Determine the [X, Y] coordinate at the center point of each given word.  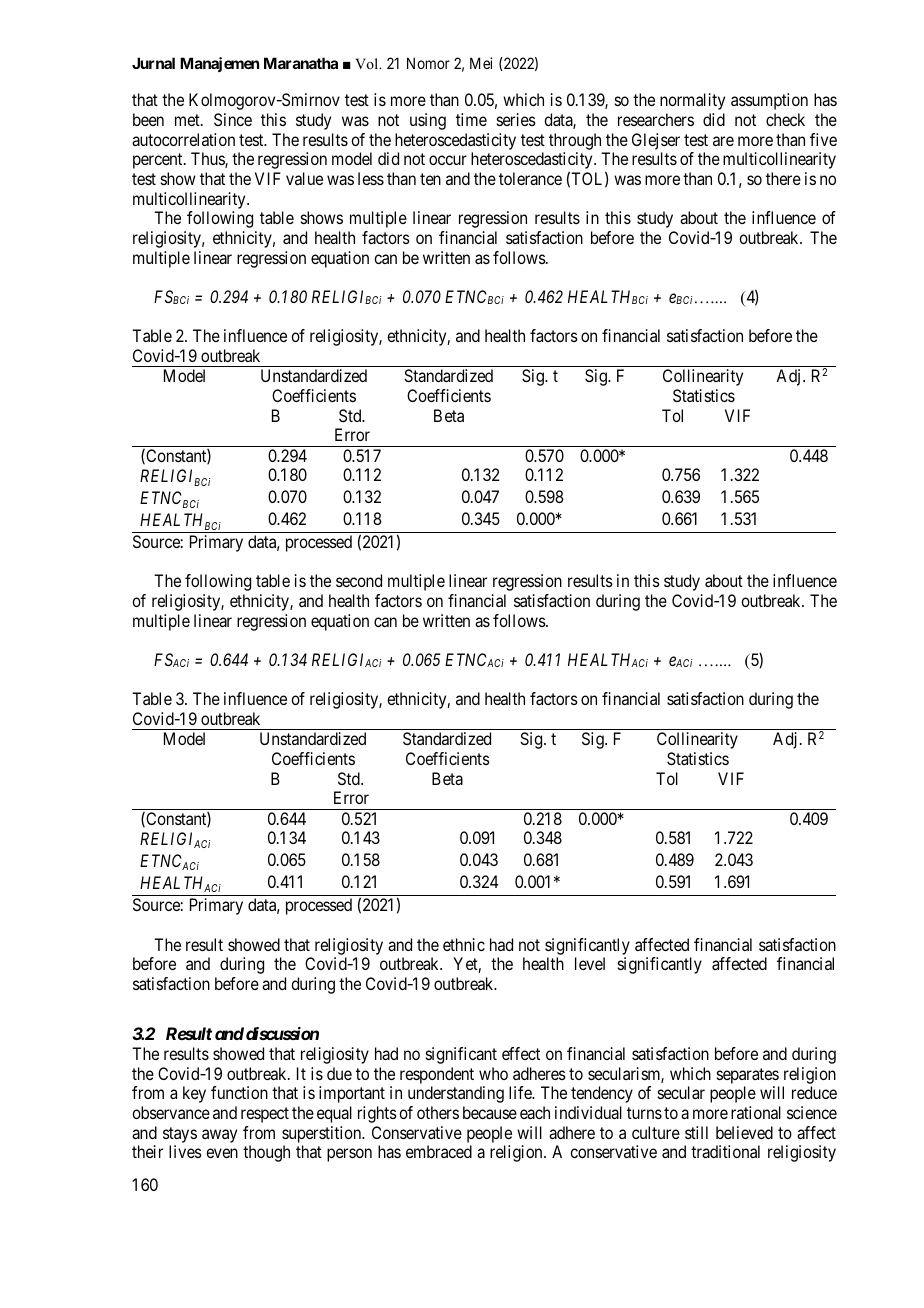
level [590, 963]
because [490, 1112]
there [783, 178]
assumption [769, 101]
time [471, 119]
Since [233, 119]
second [359, 580]
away [219, 1136]
